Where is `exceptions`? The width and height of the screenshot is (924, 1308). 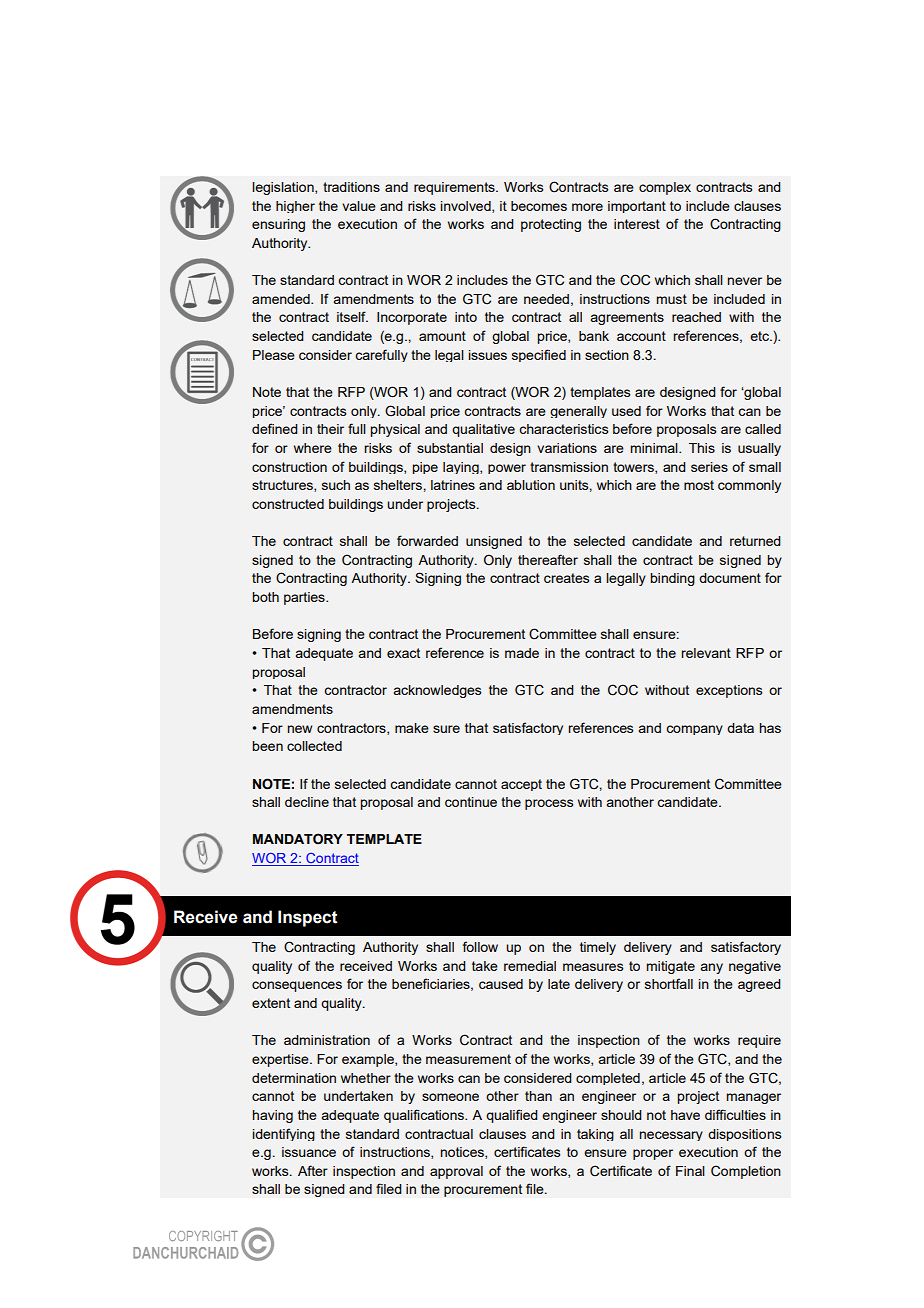 exceptions is located at coordinates (729, 691).
